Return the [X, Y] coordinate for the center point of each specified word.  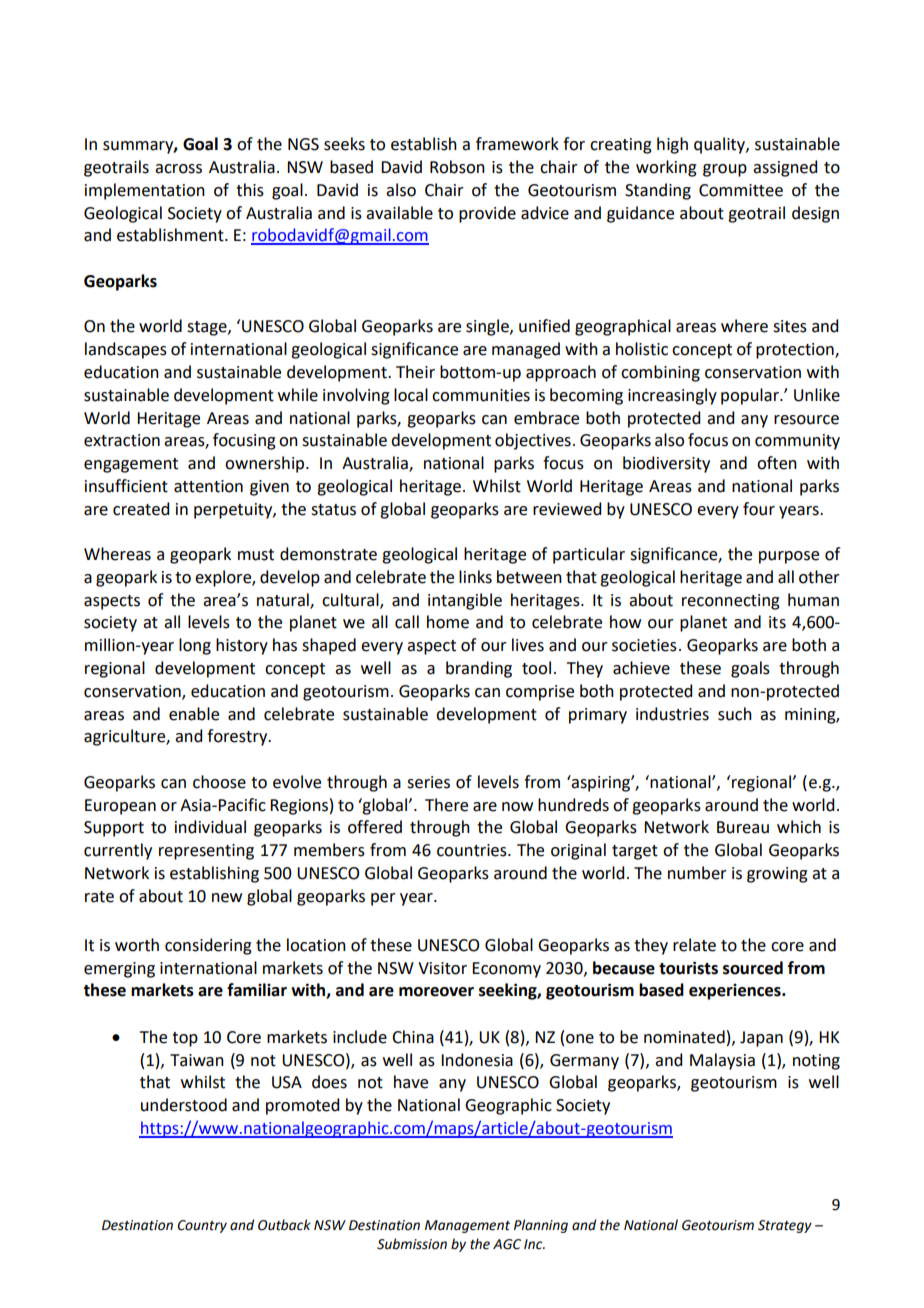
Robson [457, 167]
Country [202, 1226]
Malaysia [722, 1061]
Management [467, 1226]
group [725, 170]
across [178, 169]
